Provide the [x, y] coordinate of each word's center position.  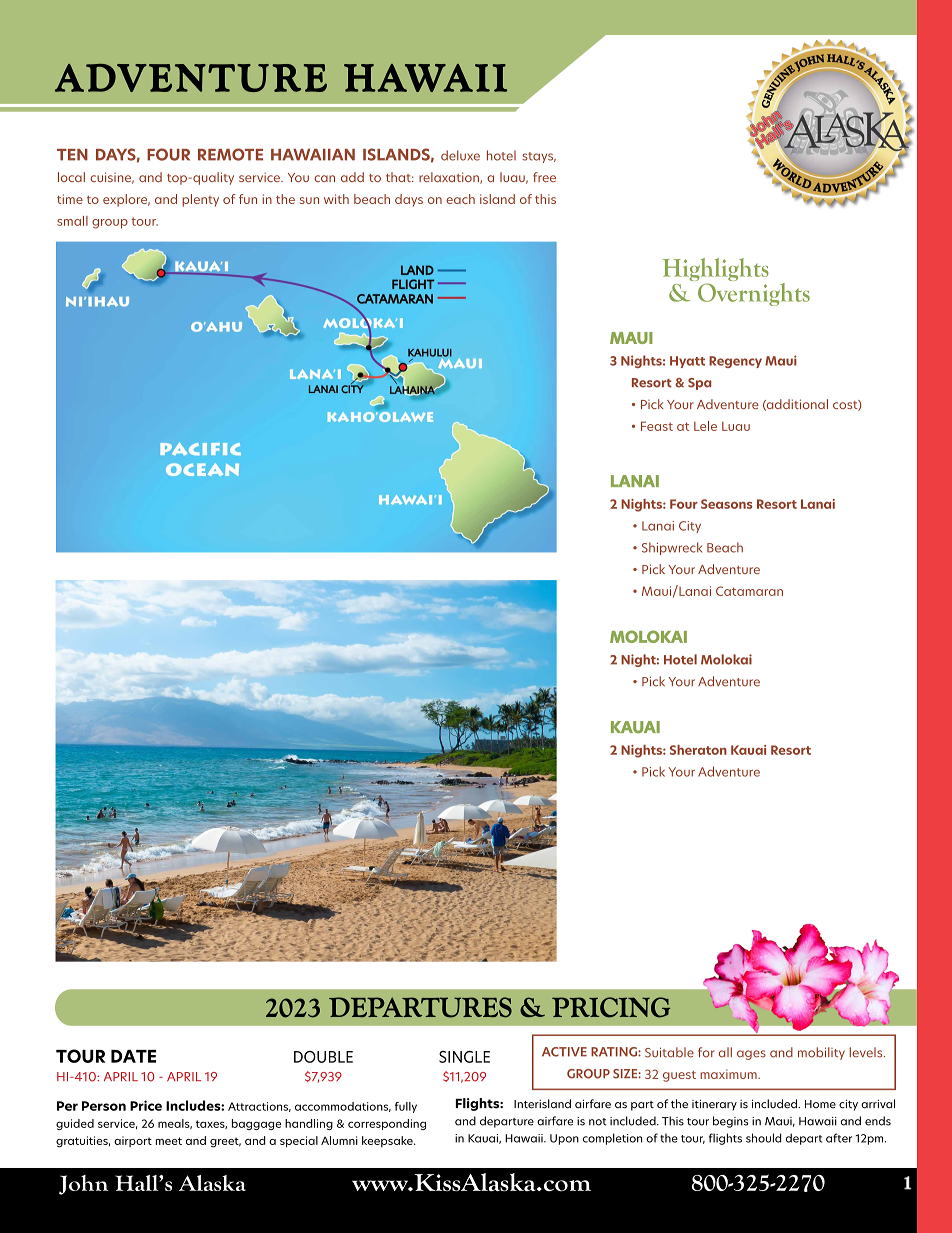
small [72, 221]
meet [169, 1141]
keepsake [388, 1141]
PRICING [611, 1007]
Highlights [716, 271]
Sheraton [698, 750]
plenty [200, 200]
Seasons [727, 504]
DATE [133, 1056]
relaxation [450, 178]
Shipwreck [672, 548]
